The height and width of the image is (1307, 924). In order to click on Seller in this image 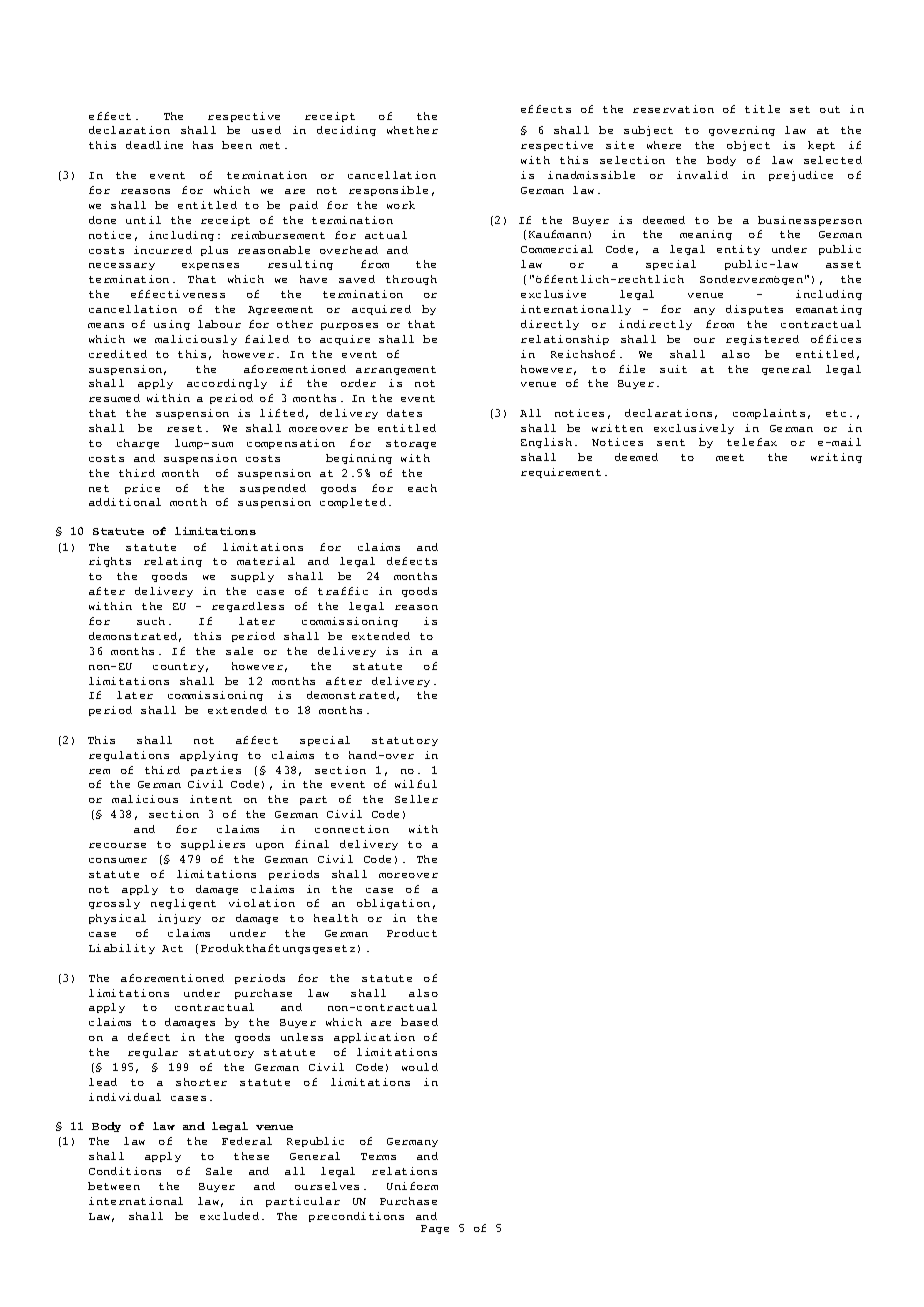, I will do `click(416, 799)`.
